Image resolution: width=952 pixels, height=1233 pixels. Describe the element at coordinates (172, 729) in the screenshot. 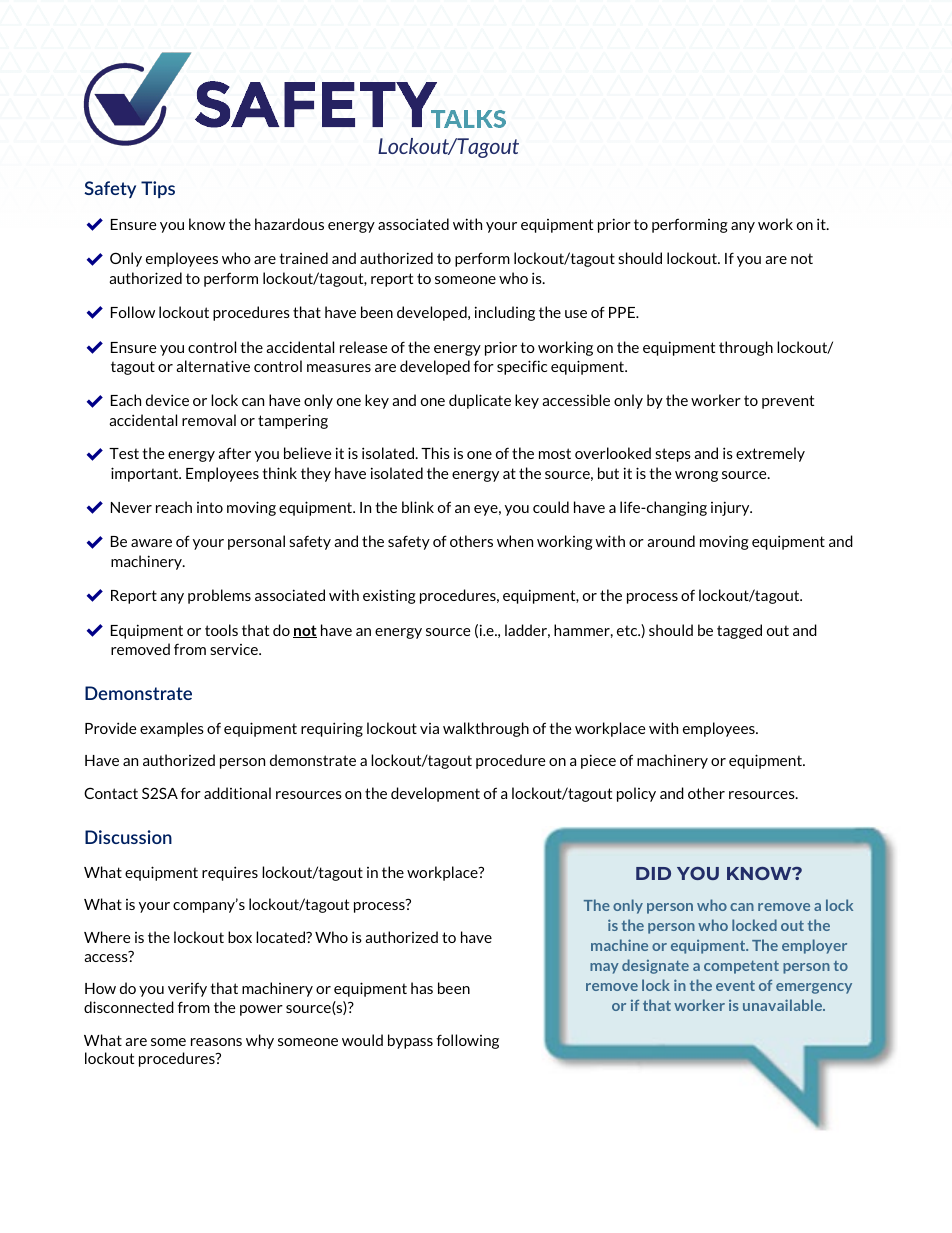

I see `examples` at that location.
